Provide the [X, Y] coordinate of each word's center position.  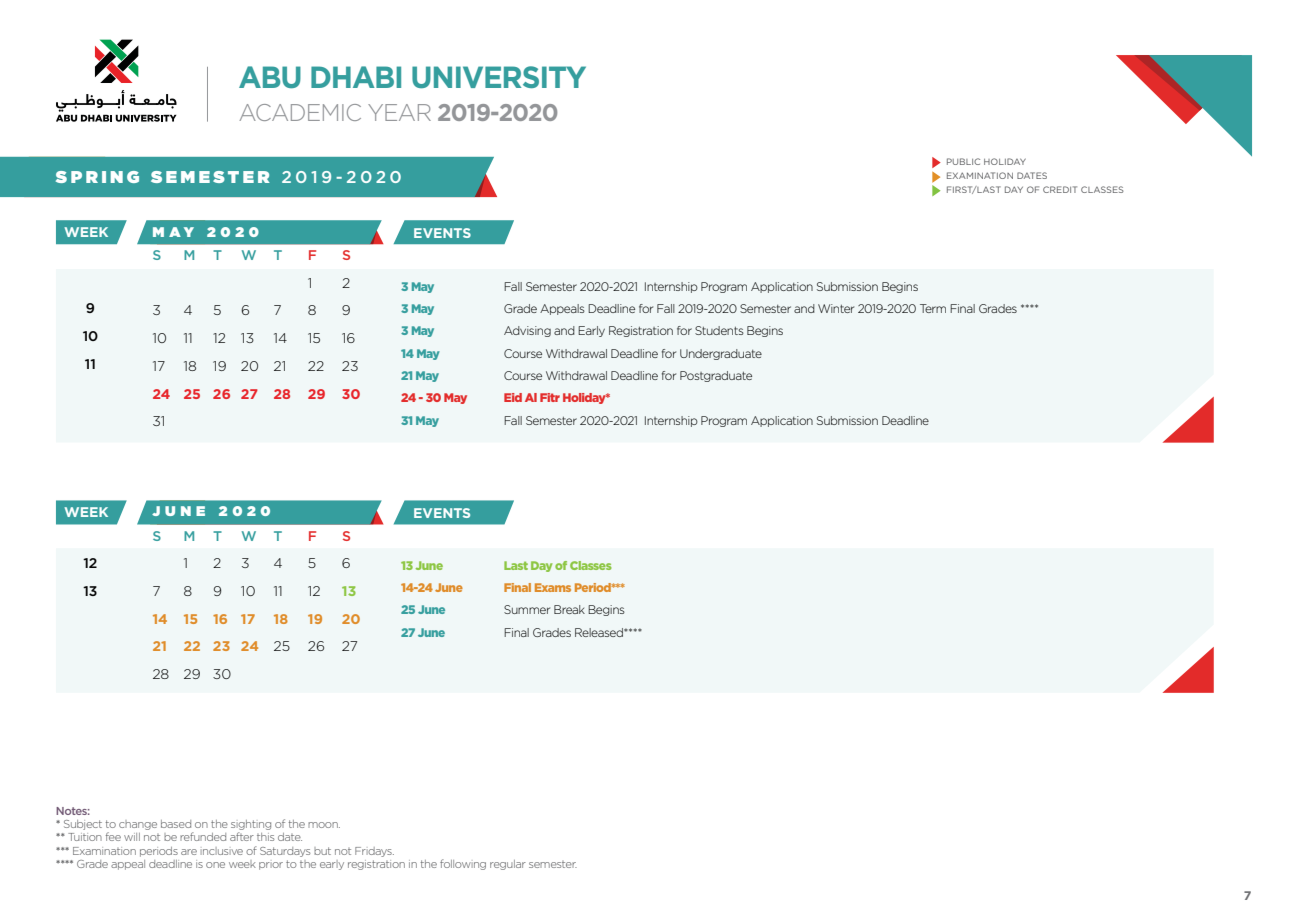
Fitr [550, 397]
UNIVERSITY [499, 77]
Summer [527, 609]
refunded [203, 836]
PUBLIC [963, 161]
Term [933, 308]
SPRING [97, 177]
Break [569, 609]
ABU [270, 77]
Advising [527, 331]
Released [600, 632]
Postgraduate [716, 376]
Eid [513, 397]
